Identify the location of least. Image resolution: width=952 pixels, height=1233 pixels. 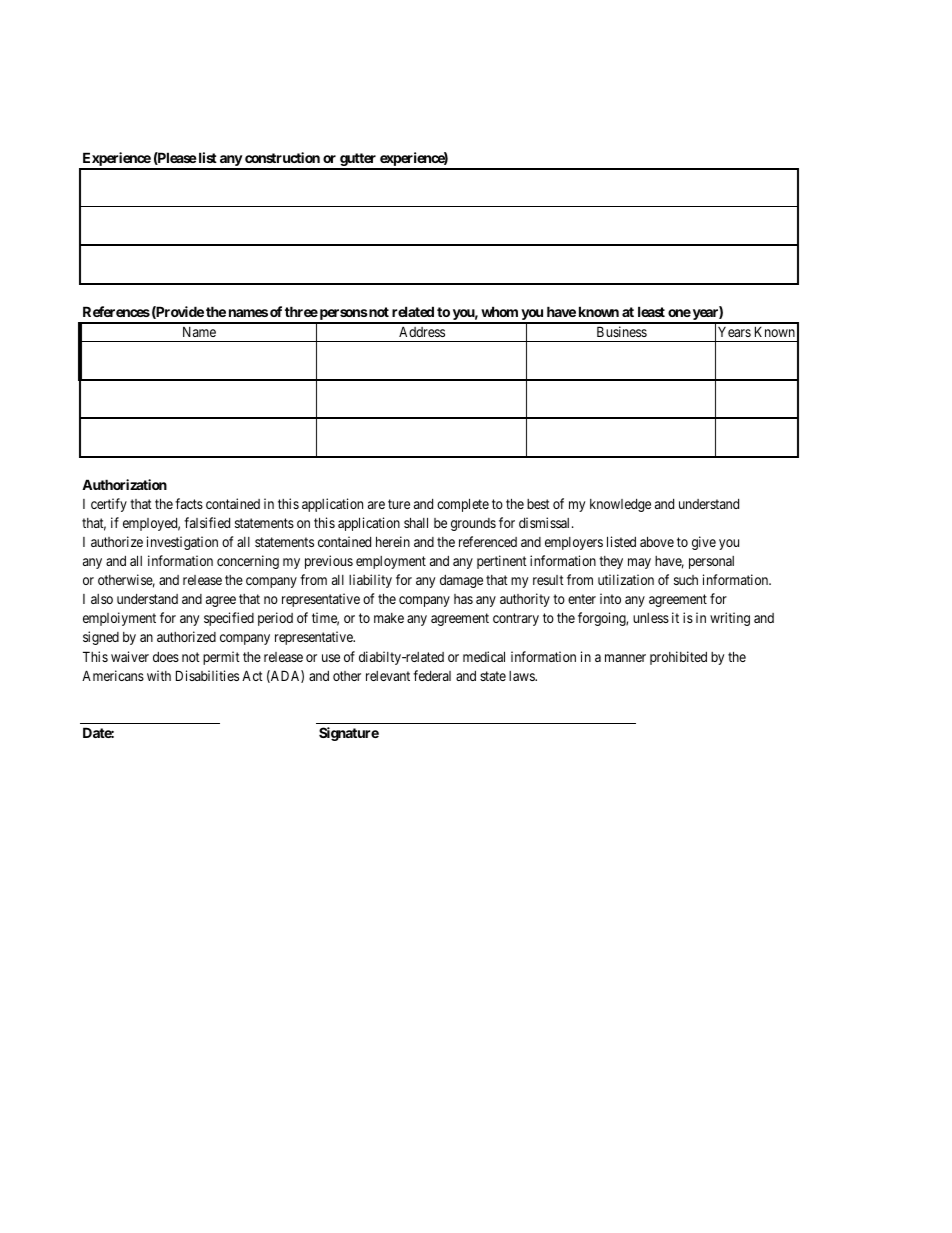
(651, 311).
